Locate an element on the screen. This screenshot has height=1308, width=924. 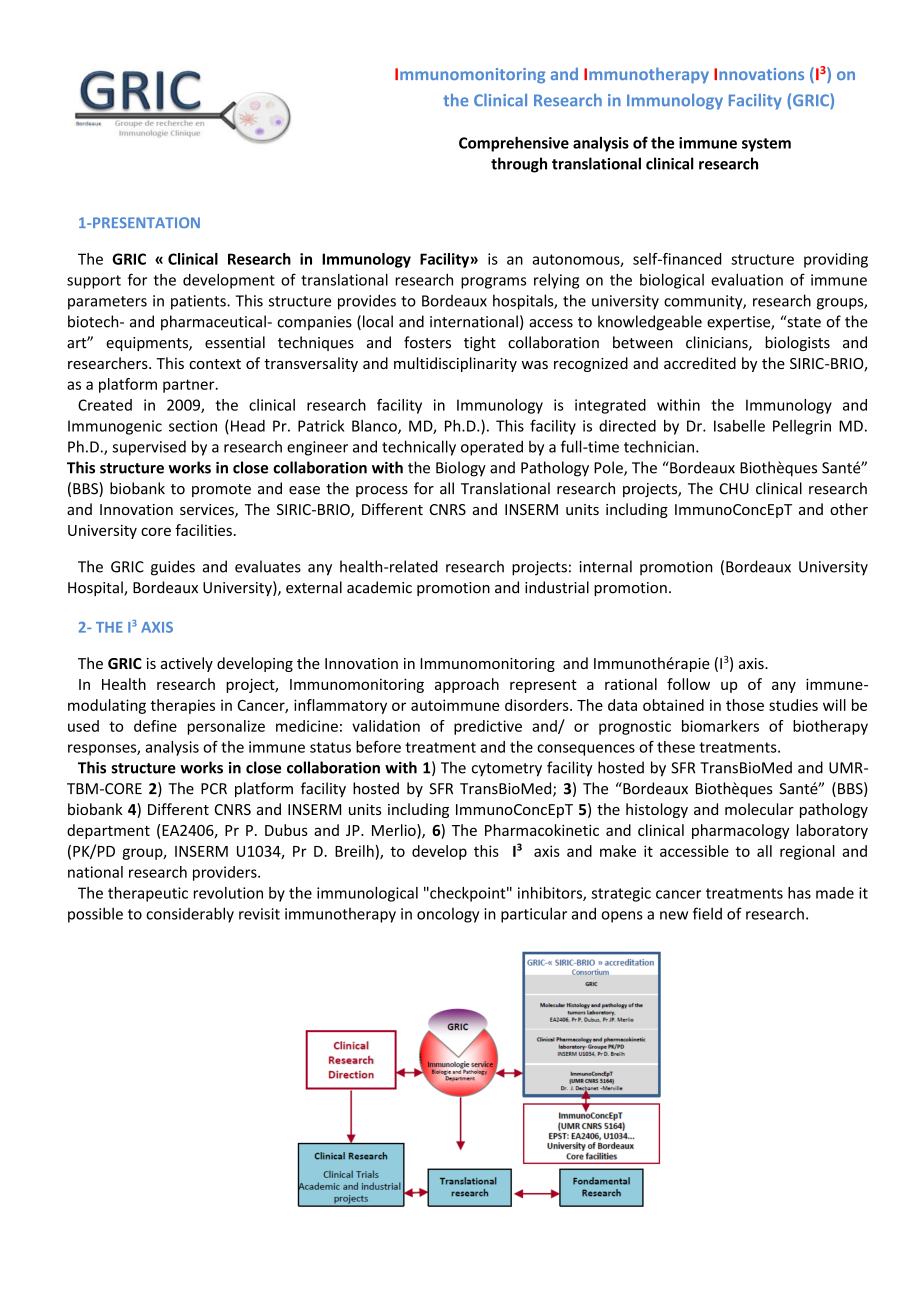
those is located at coordinates (745, 705).
